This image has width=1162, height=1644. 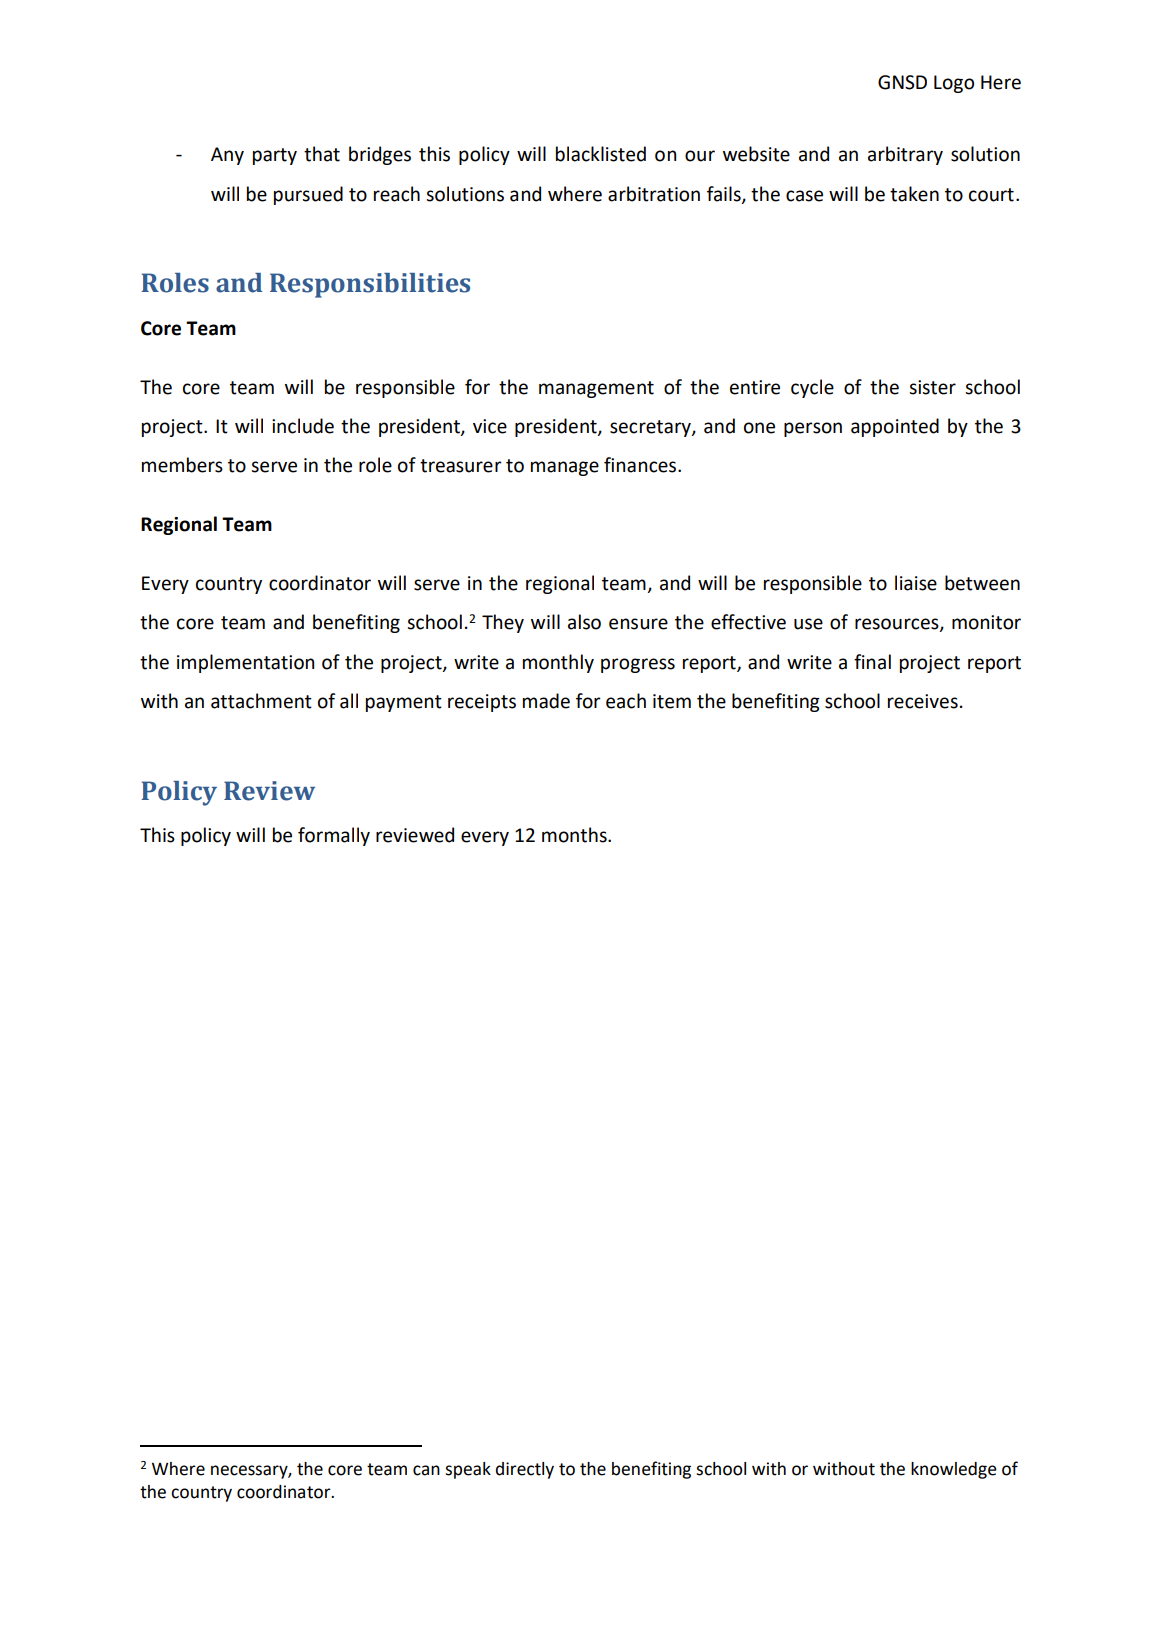 What do you see at coordinates (923, 701) in the image?
I see `receives` at bounding box center [923, 701].
